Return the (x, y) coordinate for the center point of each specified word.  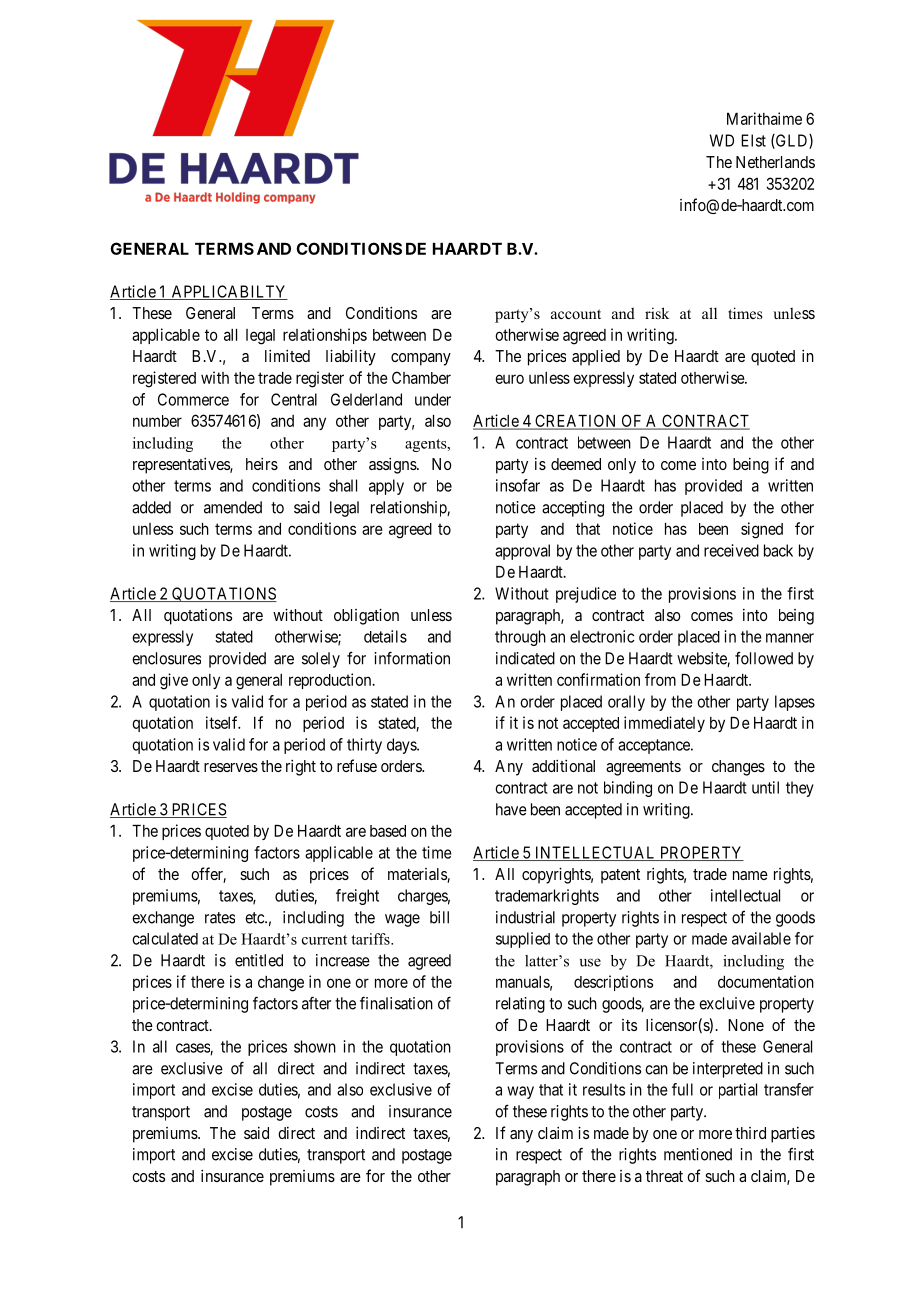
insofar (518, 485)
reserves (231, 767)
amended (233, 507)
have (511, 809)
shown (315, 1046)
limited (287, 355)
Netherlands (775, 162)
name (750, 875)
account (576, 314)
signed (762, 530)
